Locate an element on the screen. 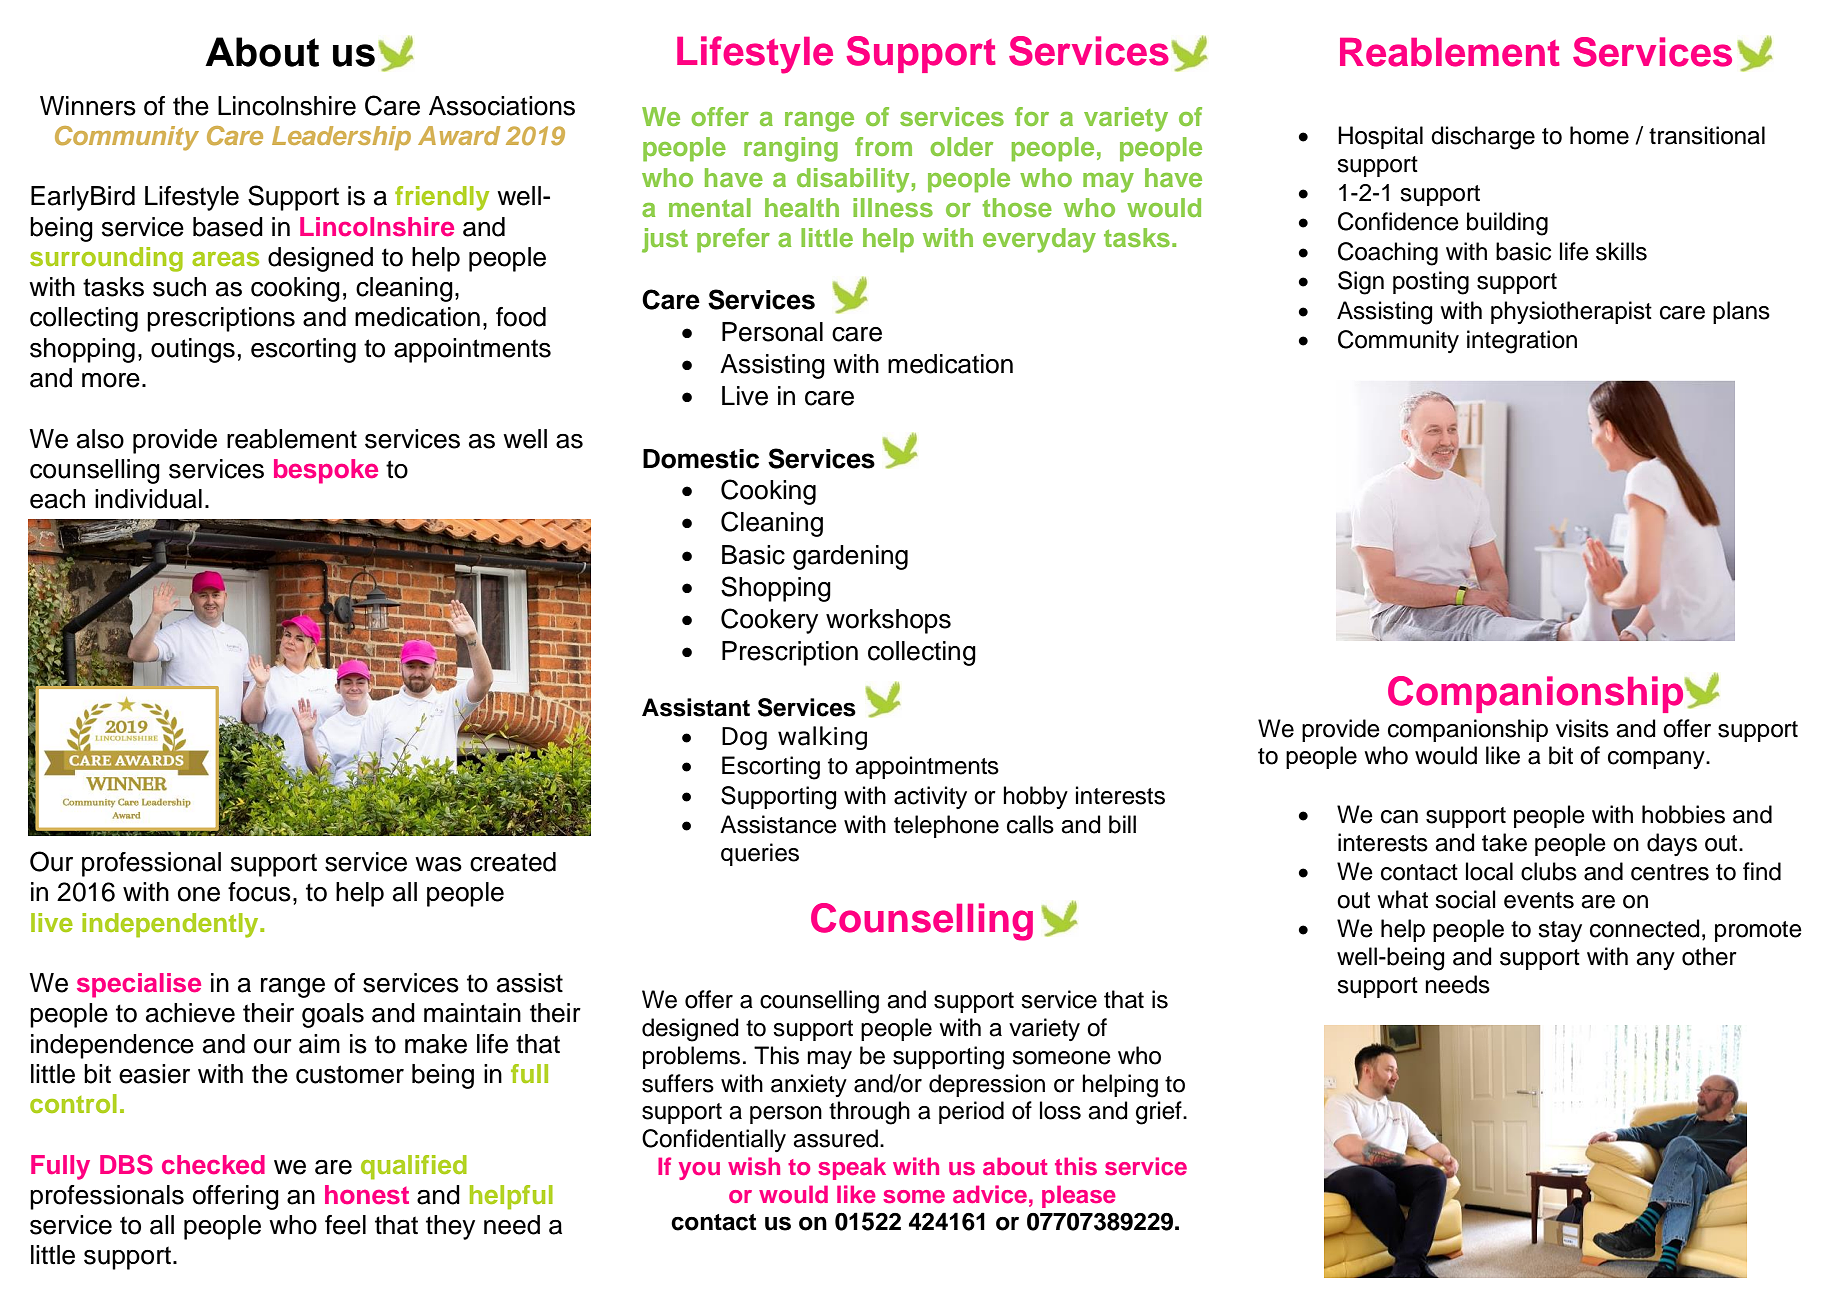 Image resolution: width=1845 pixels, height=1305 pixels. stay is located at coordinates (1560, 931).
